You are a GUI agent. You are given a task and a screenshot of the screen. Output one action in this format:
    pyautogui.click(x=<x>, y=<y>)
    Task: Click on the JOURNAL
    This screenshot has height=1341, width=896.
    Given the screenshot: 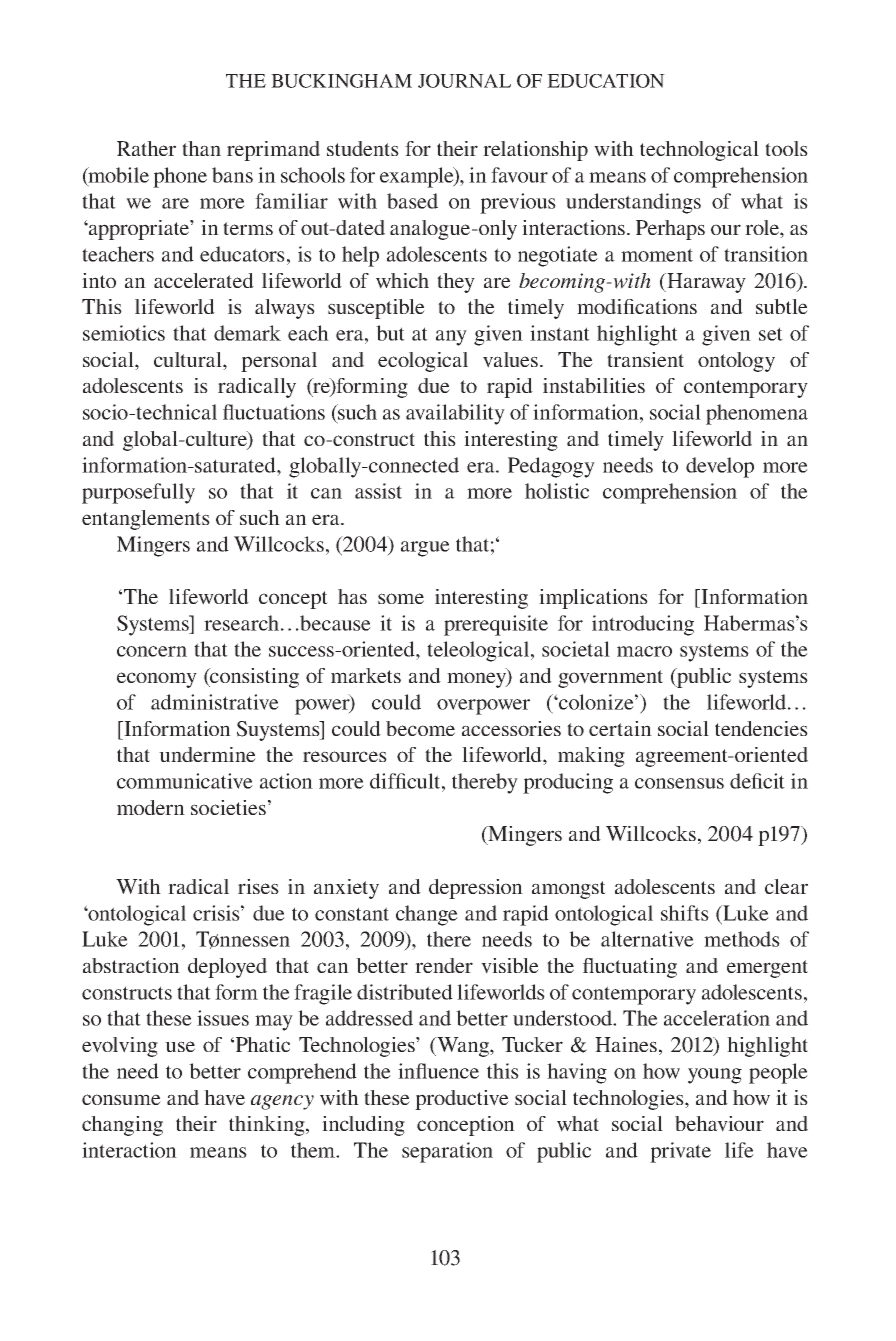 What is the action you would take?
    pyautogui.click(x=464, y=81)
